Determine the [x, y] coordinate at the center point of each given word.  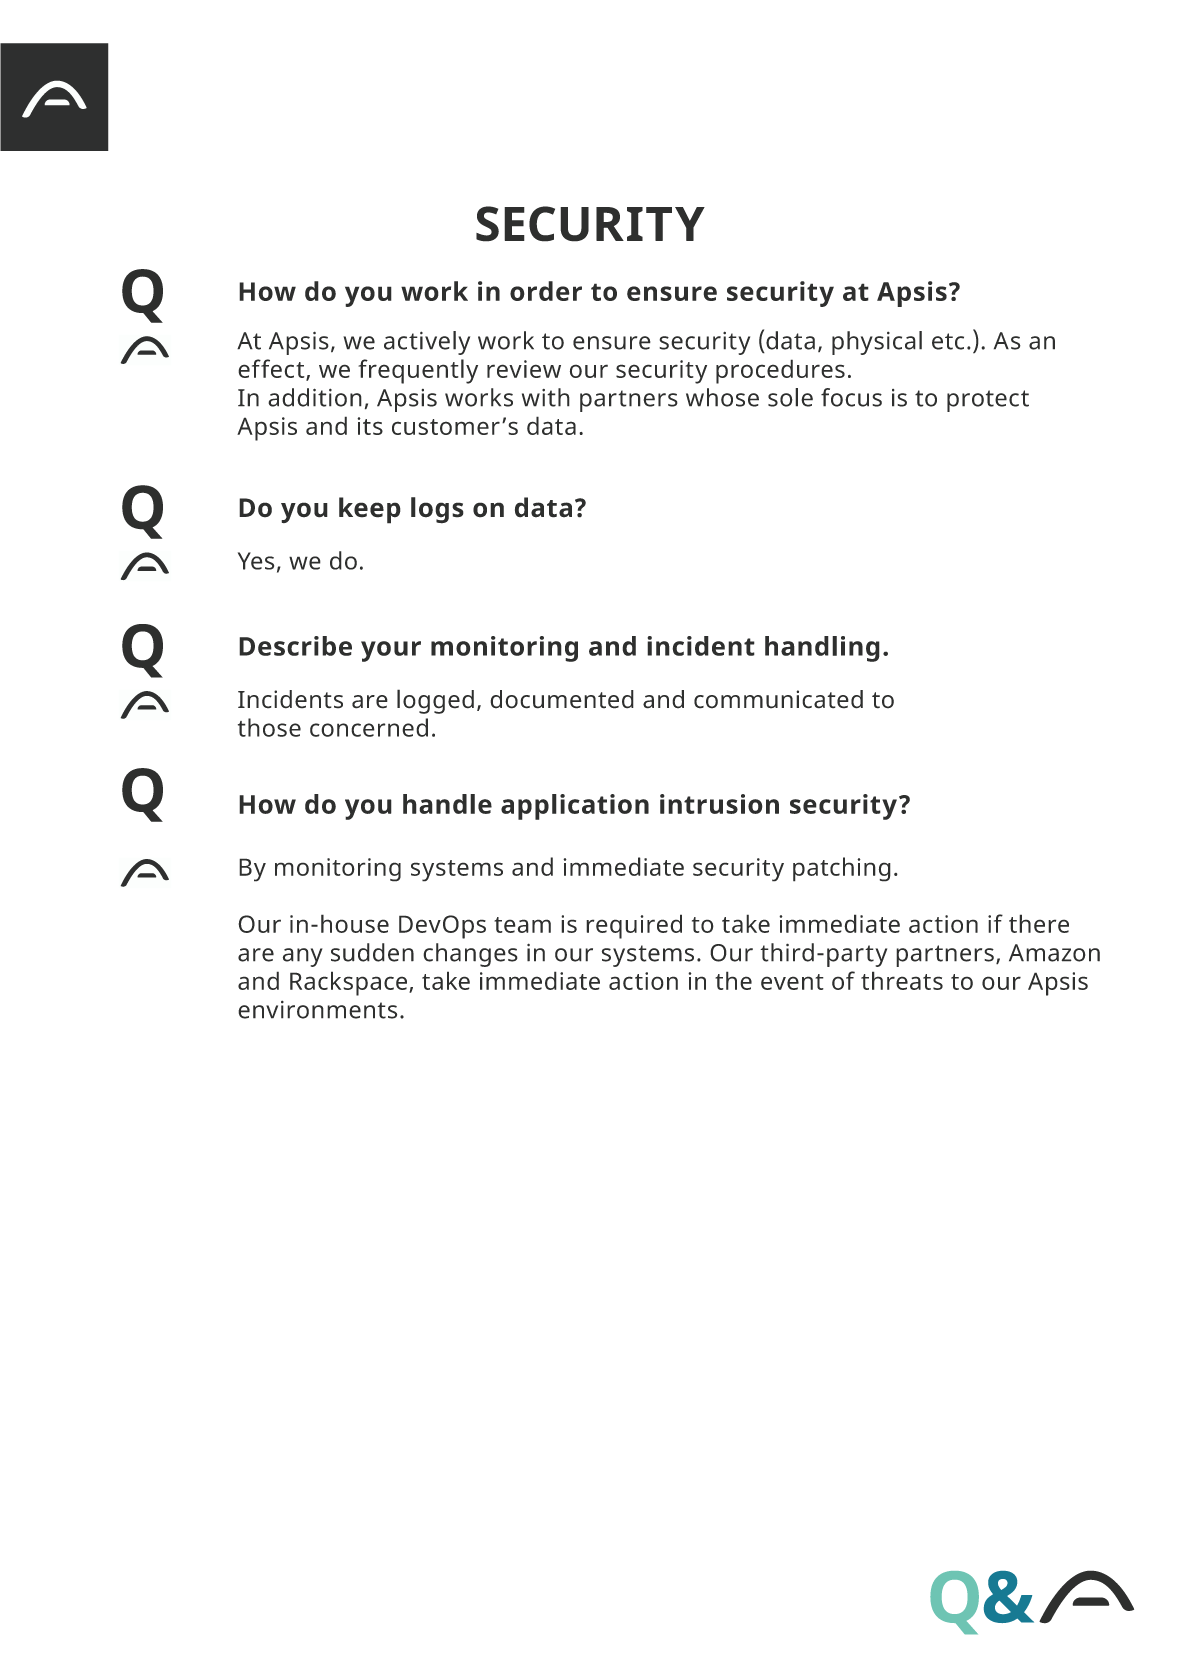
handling [822, 649]
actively [427, 343]
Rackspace [350, 983]
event [792, 982]
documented [562, 699]
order [546, 291]
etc [948, 341]
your [391, 651]
